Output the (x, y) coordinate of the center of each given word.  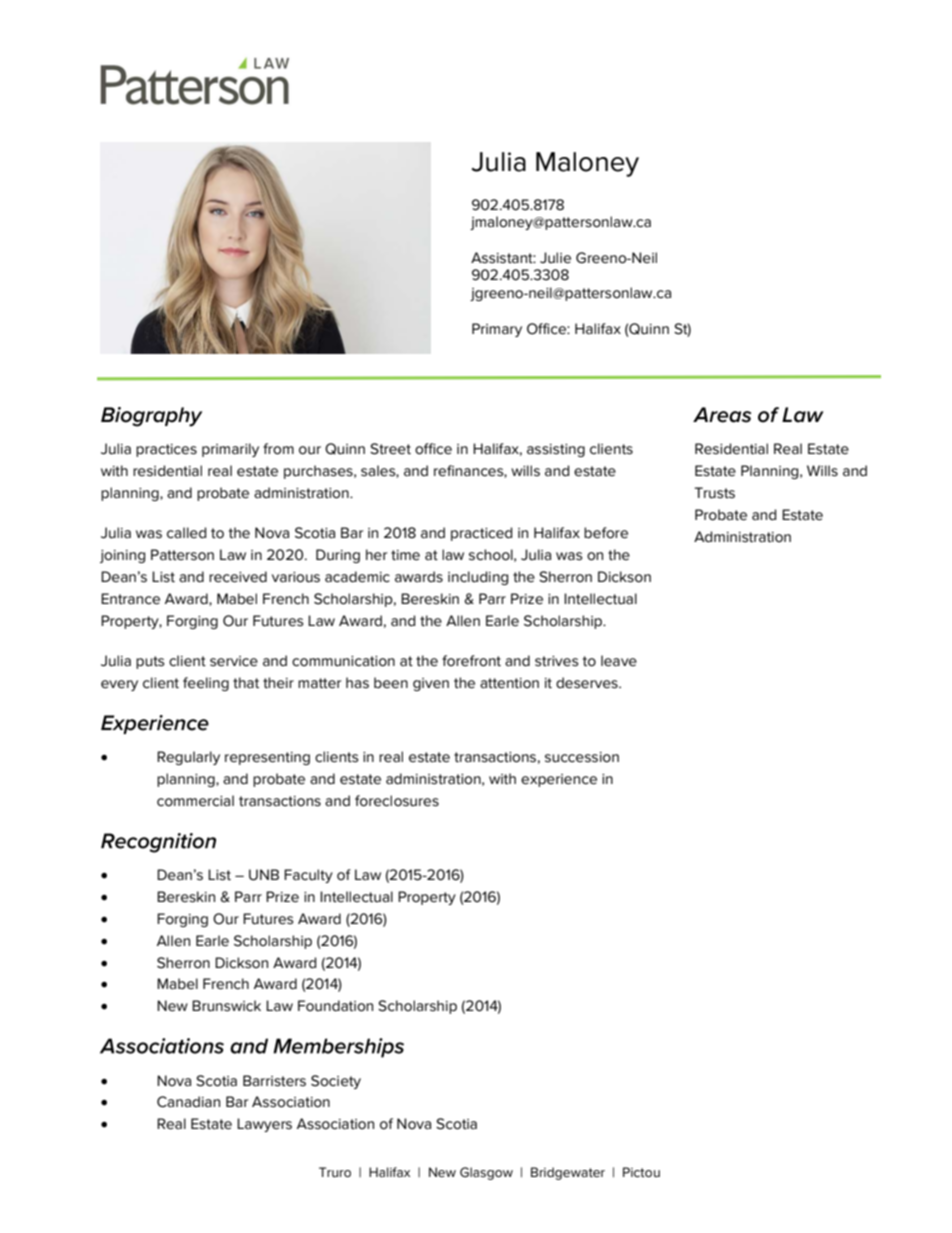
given (431, 684)
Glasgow (486, 1173)
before (606, 533)
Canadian (188, 1102)
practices (166, 450)
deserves (588, 683)
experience (559, 780)
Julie (555, 258)
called (186, 533)
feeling (206, 684)
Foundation (335, 1006)
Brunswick (226, 1006)
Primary (497, 330)
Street (390, 449)
